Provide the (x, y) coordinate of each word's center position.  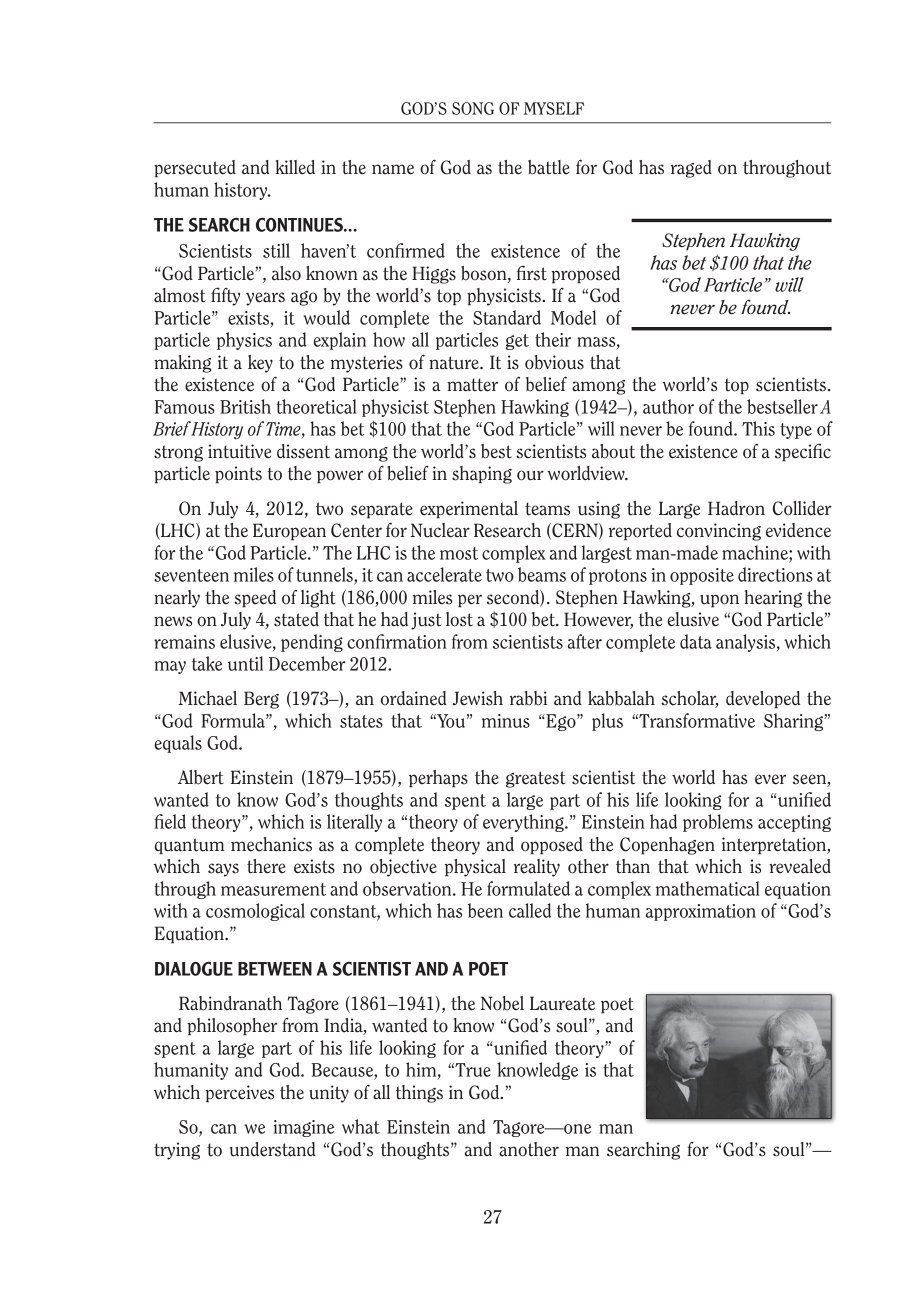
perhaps (438, 779)
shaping (482, 475)
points (238, 475)
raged (691, 169)
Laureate (562, 1003)
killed (295, 167)
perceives (239, 1094)
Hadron (736, 508)
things (419, 1094)
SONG (473, 108)
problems (718, 823)
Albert (201, 777)
